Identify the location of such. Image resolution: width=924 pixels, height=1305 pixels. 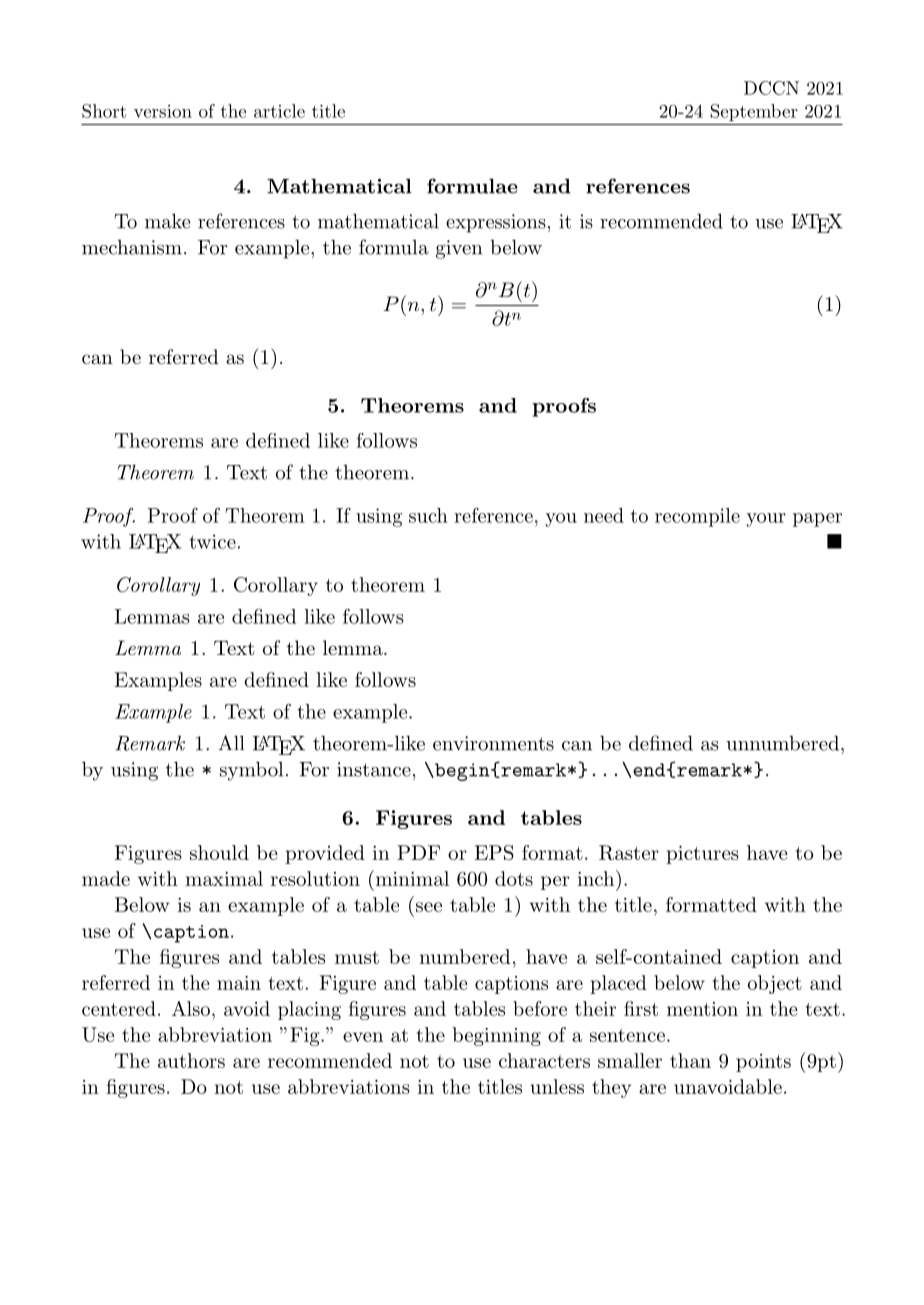
(428, 515).
